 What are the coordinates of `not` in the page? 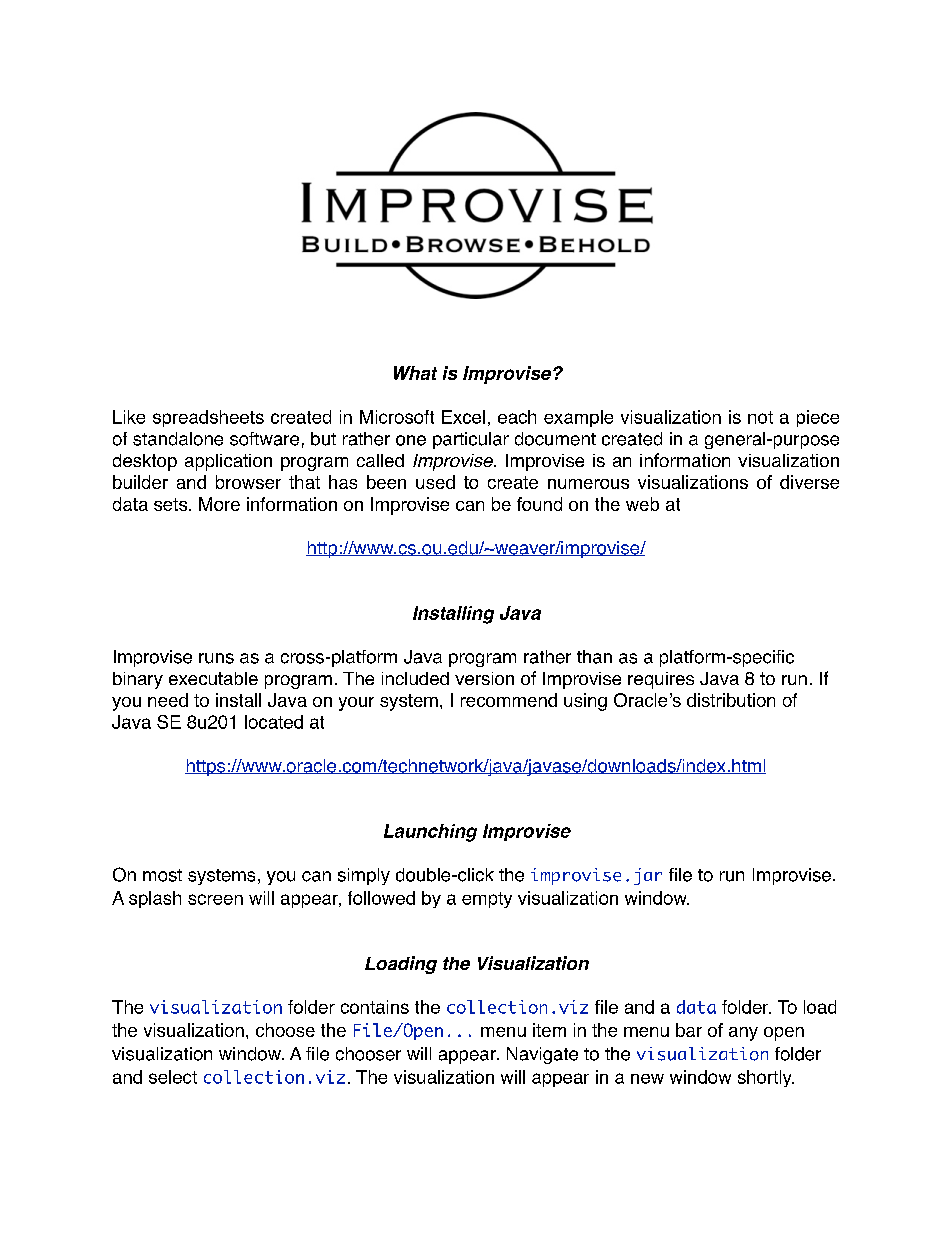 It's located at (760, 417).
